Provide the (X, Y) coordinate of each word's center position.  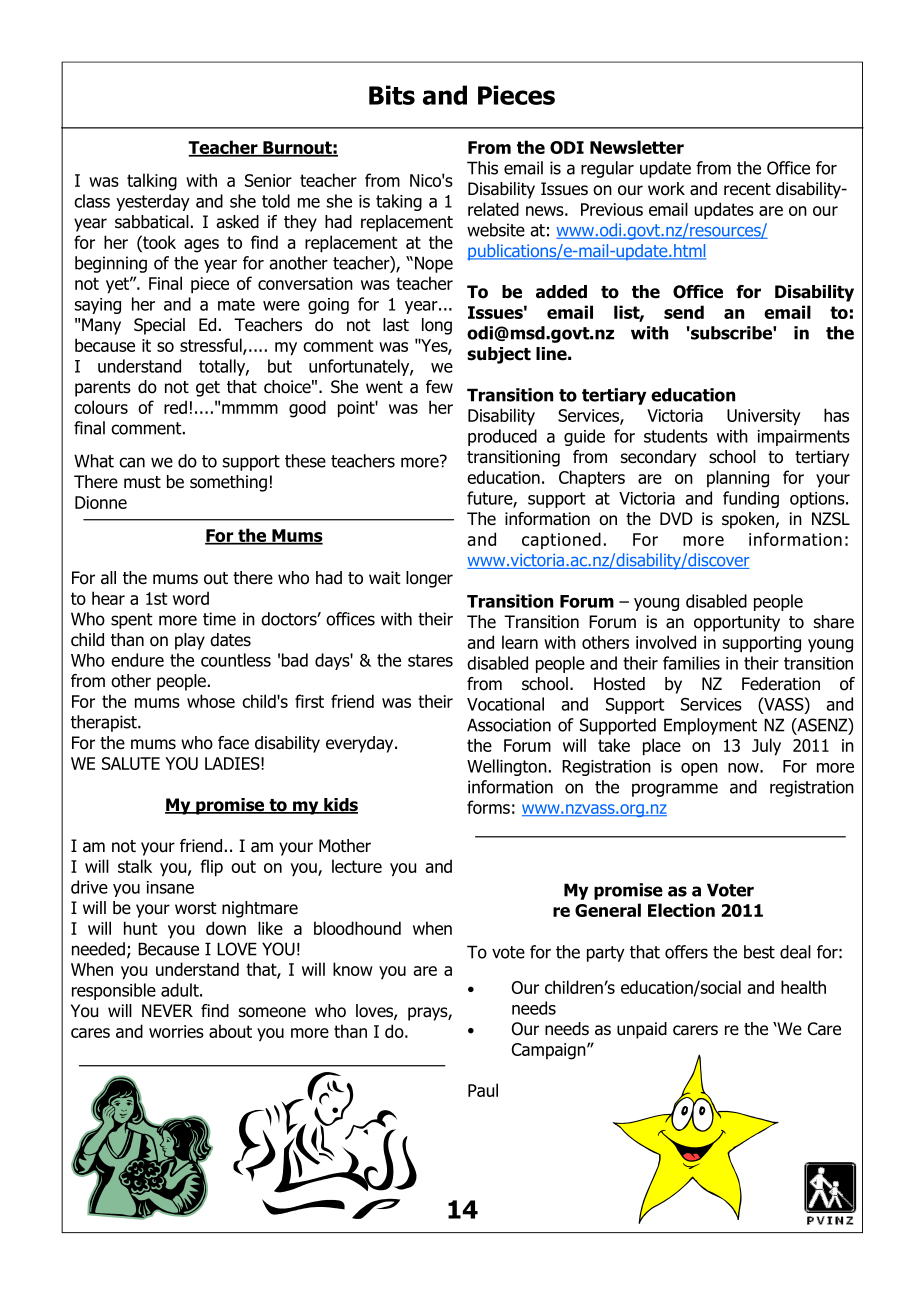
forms (488, 807)
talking (152, 182)
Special (159, 326)
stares (430, 660)
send (684, 312)
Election (681, 910)
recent (747, 189)
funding (751, 499)
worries (176, 1031)
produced (502, 437)
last (396, 325)
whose (211, 701)
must (142, 482)
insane (170, 887)
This (482, 168)
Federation (781, 684)
